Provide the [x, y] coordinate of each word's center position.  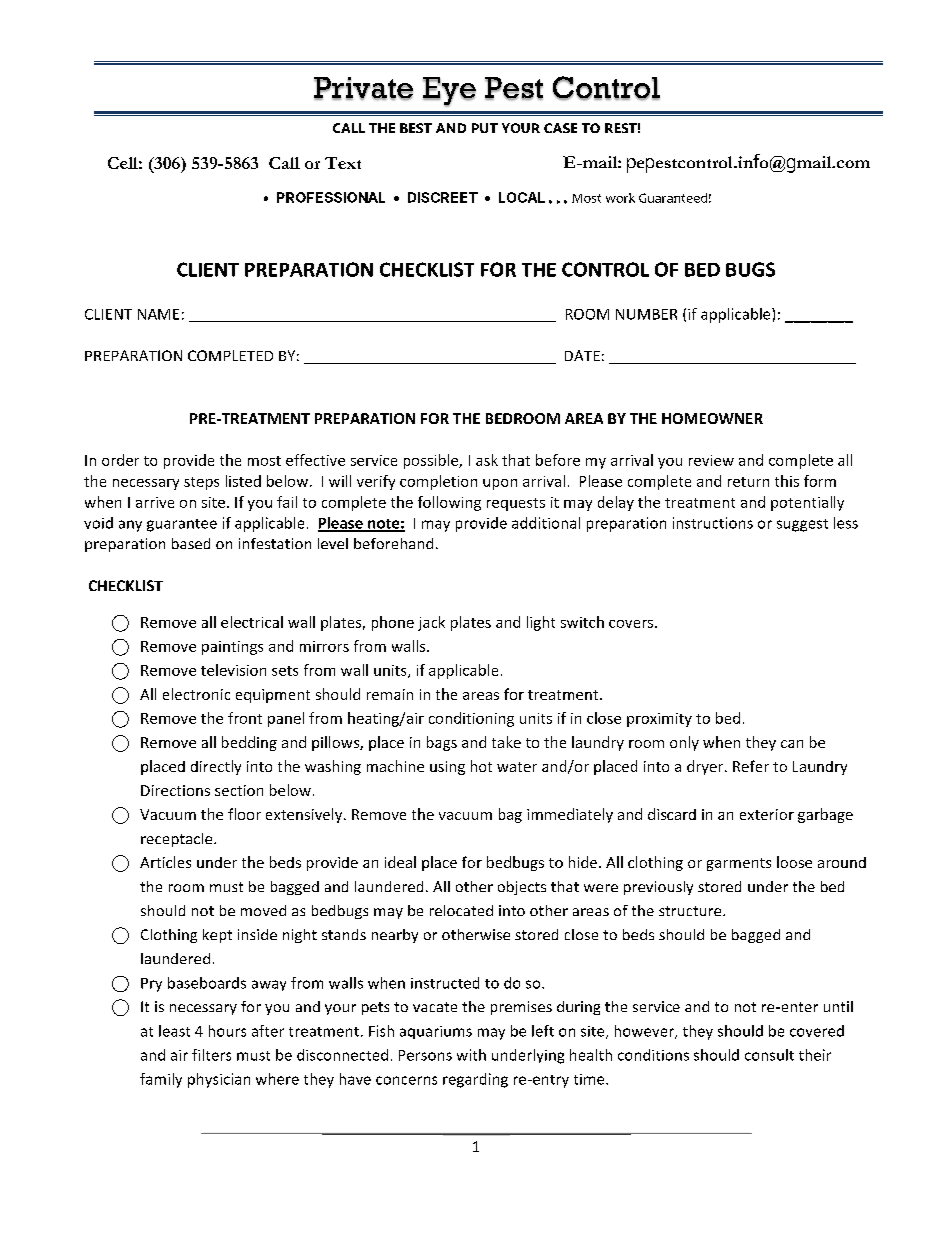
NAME [158, 314]
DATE [582, 355]
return [748, 482]
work [620, 198]
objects [522, 888]
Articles [165, 862]
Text [343, 163]
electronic [196, 694]
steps [201, 483]
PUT [485, 128]
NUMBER [646, 314]
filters [211, 1055]
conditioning [471, 719]
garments [739, 864]
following [449, 503]
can [792, 744]
